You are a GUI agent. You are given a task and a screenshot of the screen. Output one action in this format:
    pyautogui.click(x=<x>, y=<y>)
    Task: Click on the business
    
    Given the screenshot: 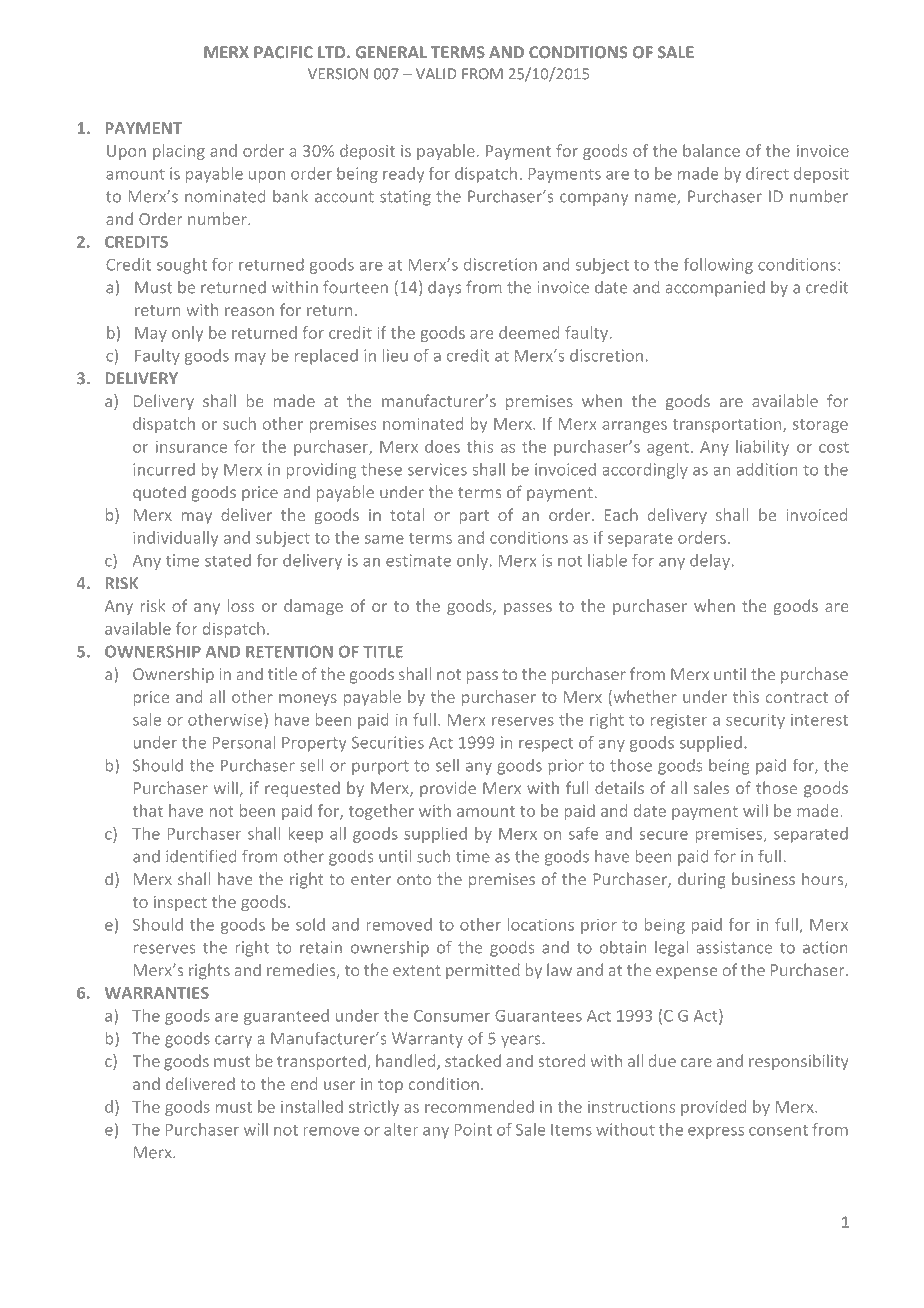 What is the action you would take?
    pyautogui.click(x=763, y=878)
